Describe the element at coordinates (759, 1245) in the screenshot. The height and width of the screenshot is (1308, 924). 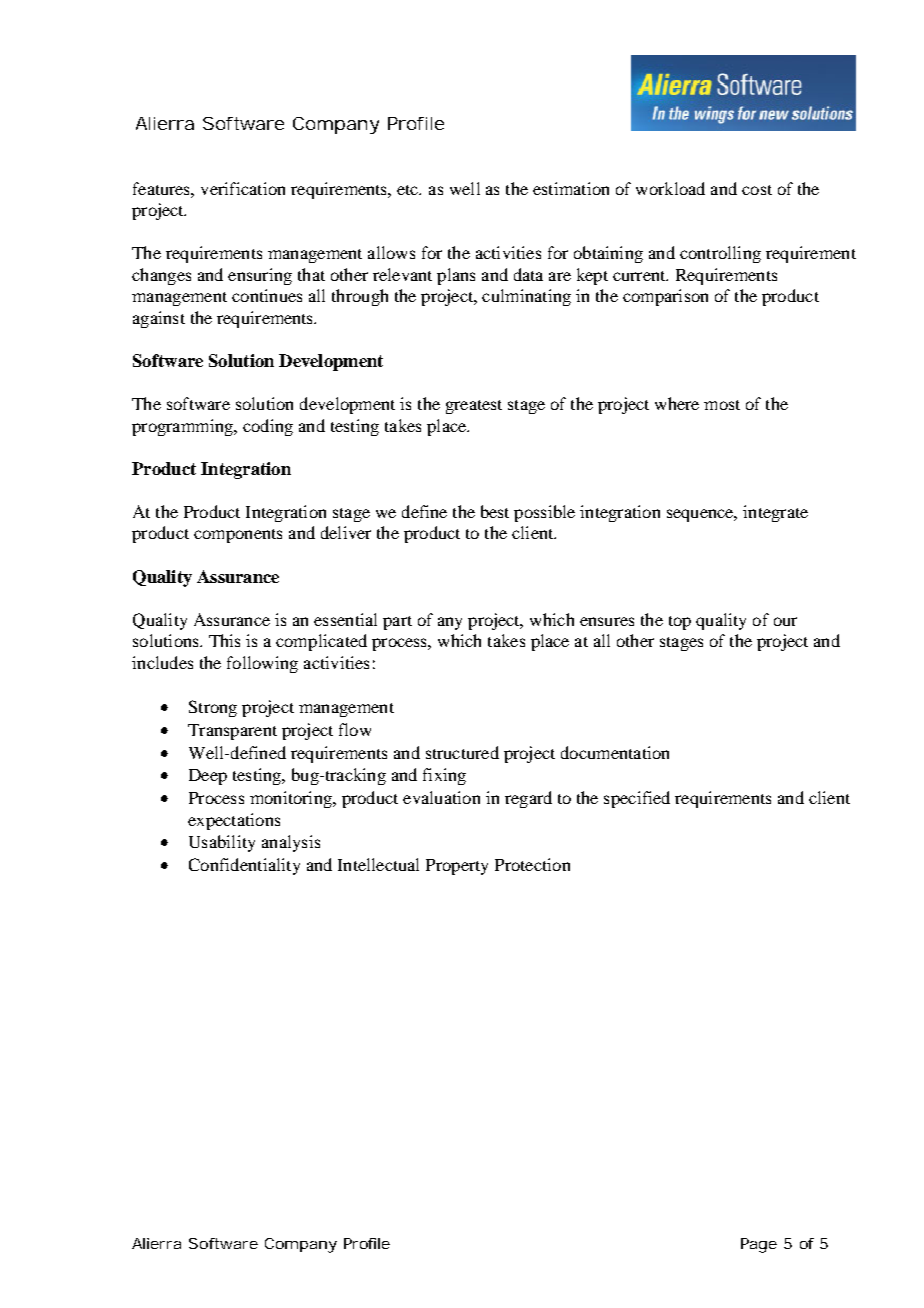
I see `Page` at that location.
